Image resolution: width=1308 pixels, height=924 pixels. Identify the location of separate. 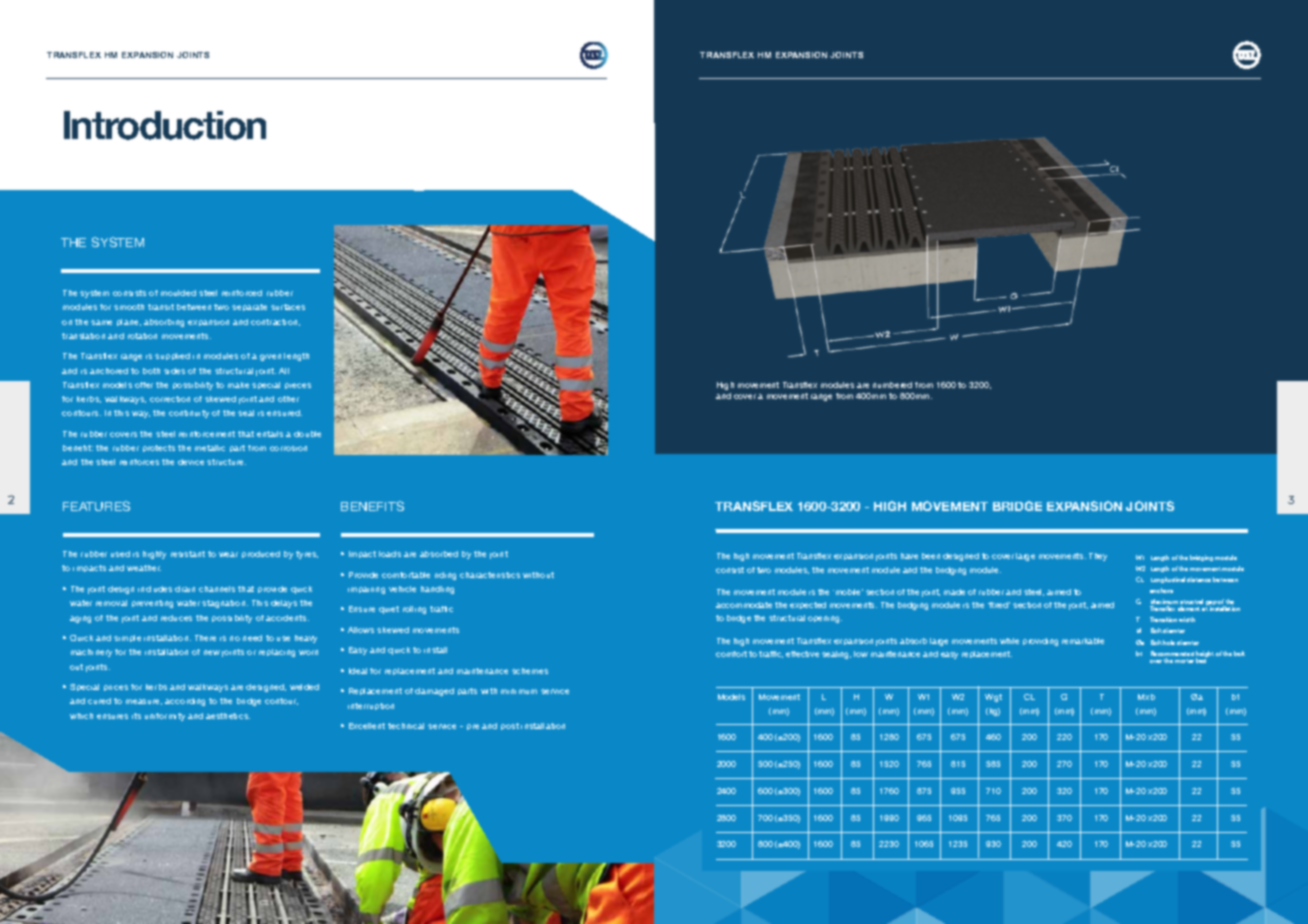
(249, 307).
